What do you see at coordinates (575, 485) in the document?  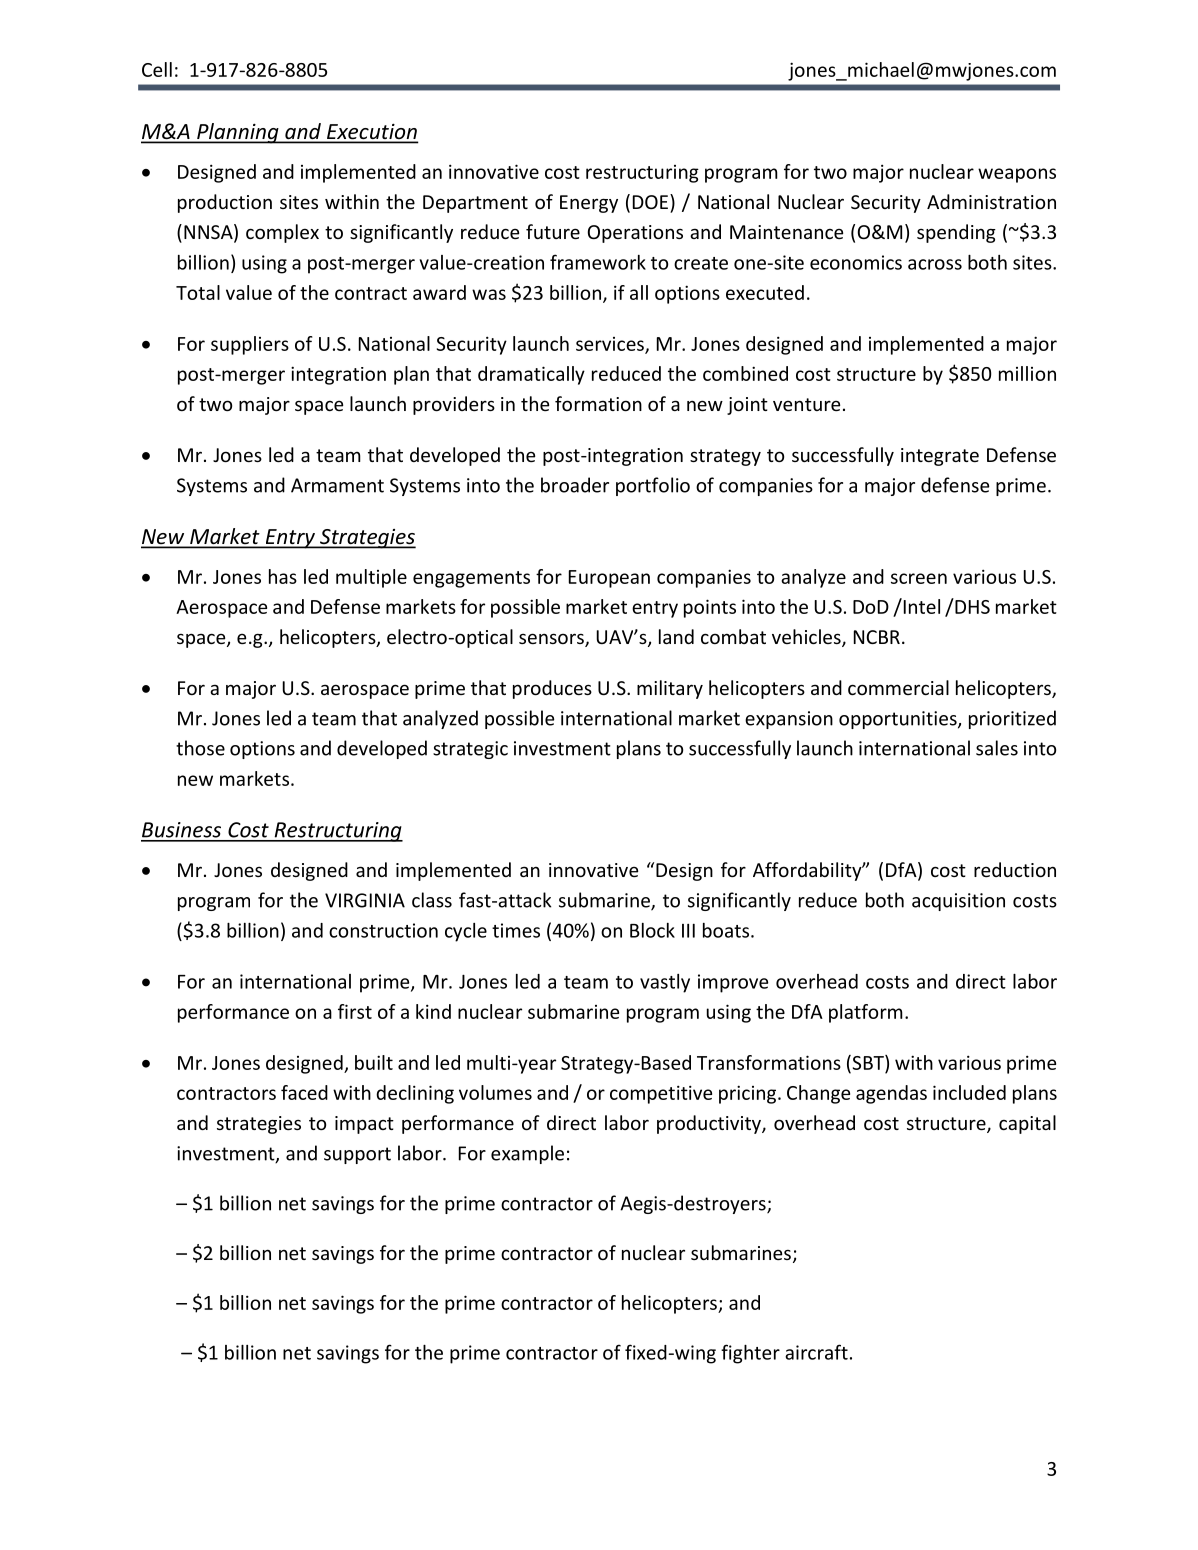 I see `broader` at bounding box center [575, 485].
